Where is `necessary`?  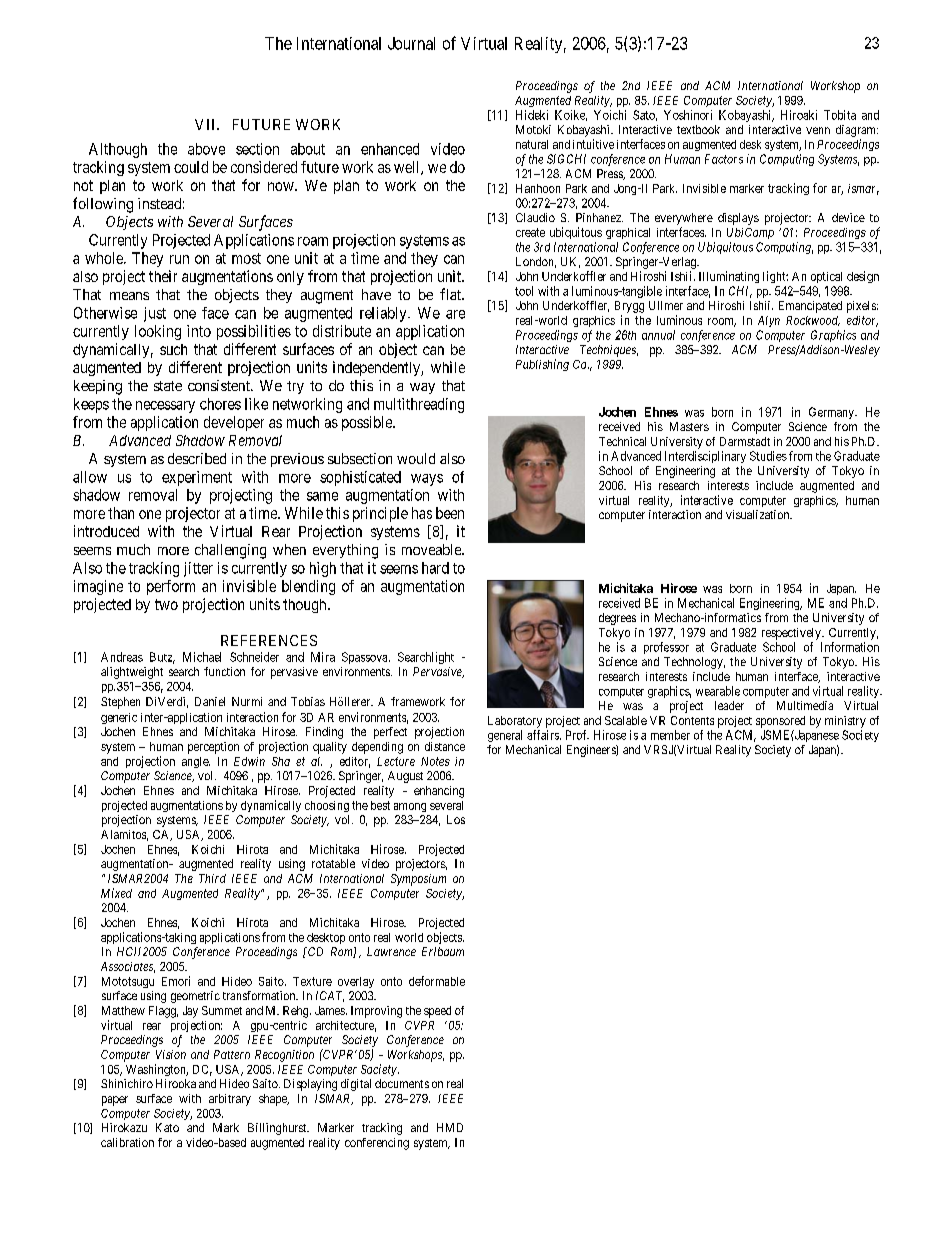 necessary is located at coordinates (165, 407).
